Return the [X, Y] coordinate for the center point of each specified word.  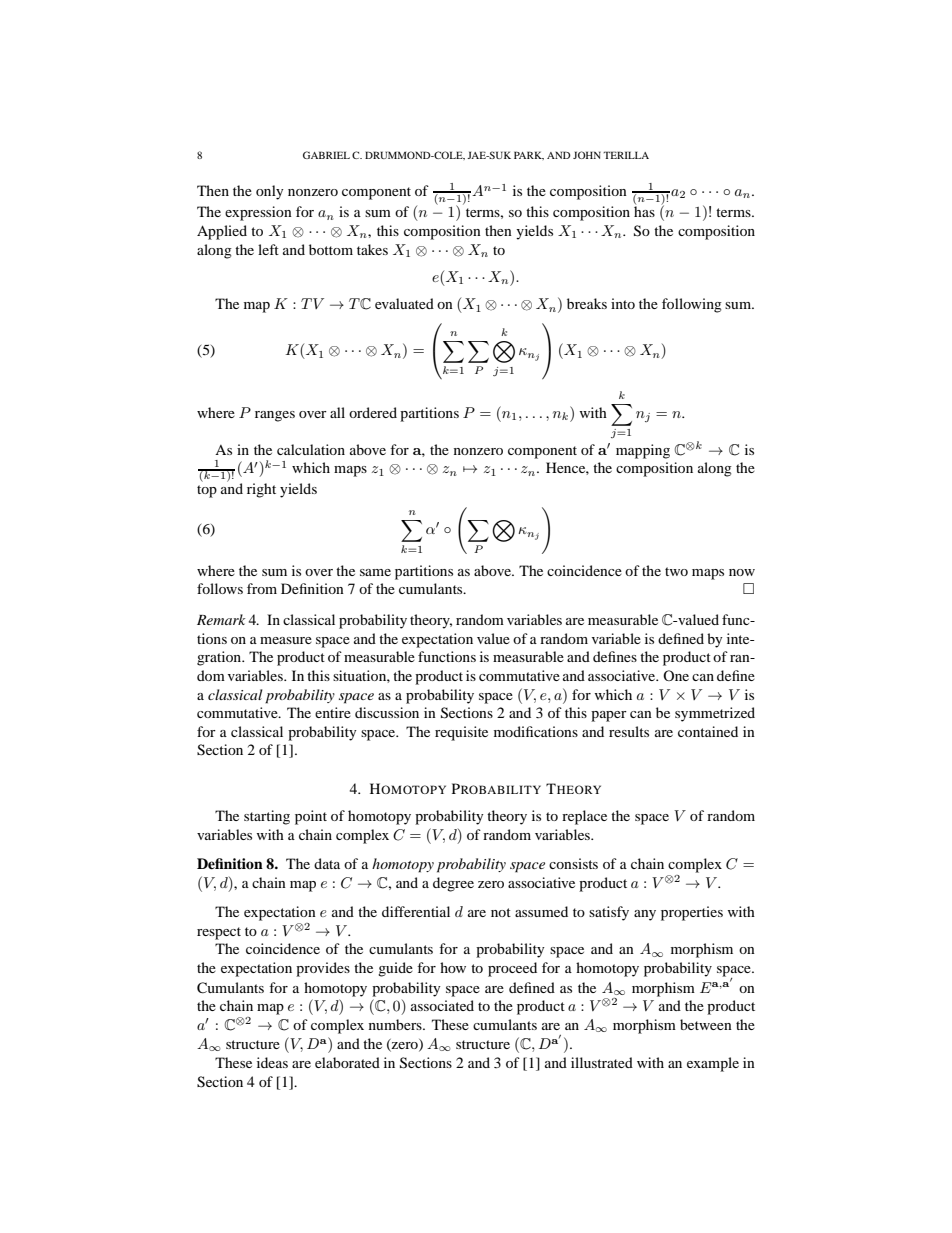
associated [442, 1005]
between [706, 1024]
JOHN [587, 155]
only [270, 192]
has [644, 210]
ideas [272, 1062]
